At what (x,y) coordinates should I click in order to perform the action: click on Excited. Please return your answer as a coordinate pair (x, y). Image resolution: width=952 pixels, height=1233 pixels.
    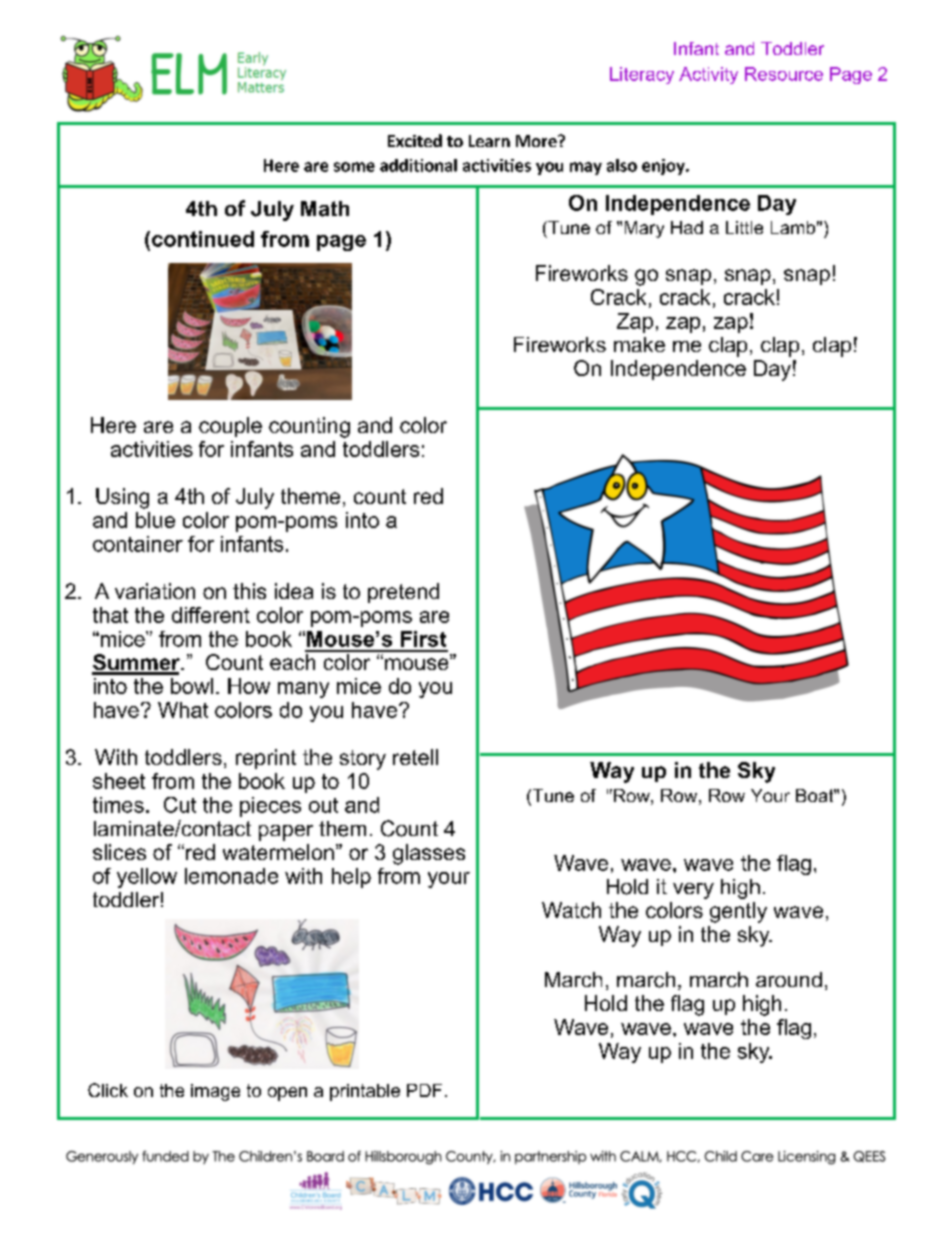
    Looking at the image, I should click on (415, 140).
